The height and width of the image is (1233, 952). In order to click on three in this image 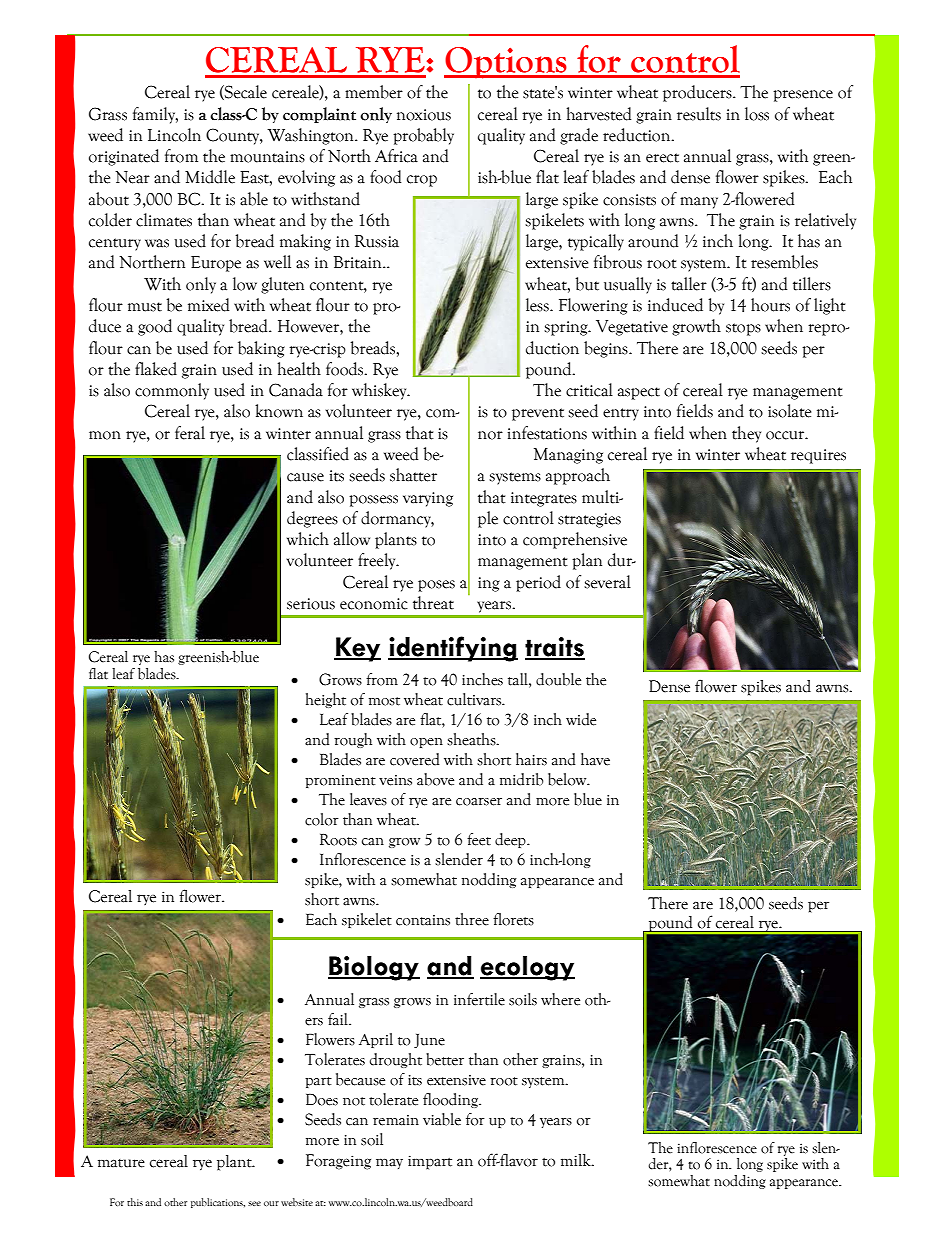, I will do `click(472, 919)`.
